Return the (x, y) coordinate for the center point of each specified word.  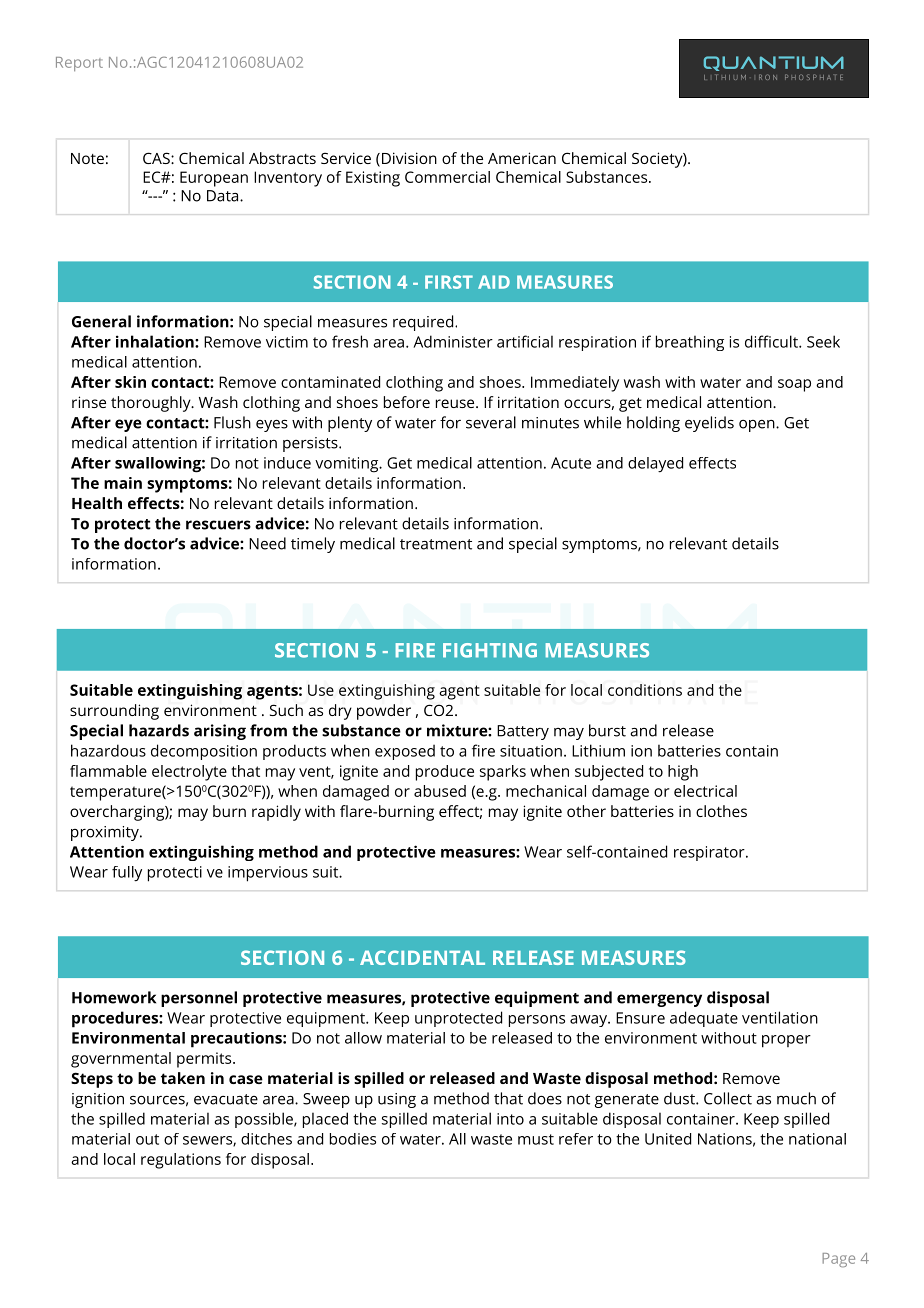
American (522, 158)
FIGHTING (490, 650)
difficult (772, 341)
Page (838, 1260)
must (536, 1139)
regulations (181, 1161)
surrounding (114, 712)
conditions (645, 690)
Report (79, 64)
